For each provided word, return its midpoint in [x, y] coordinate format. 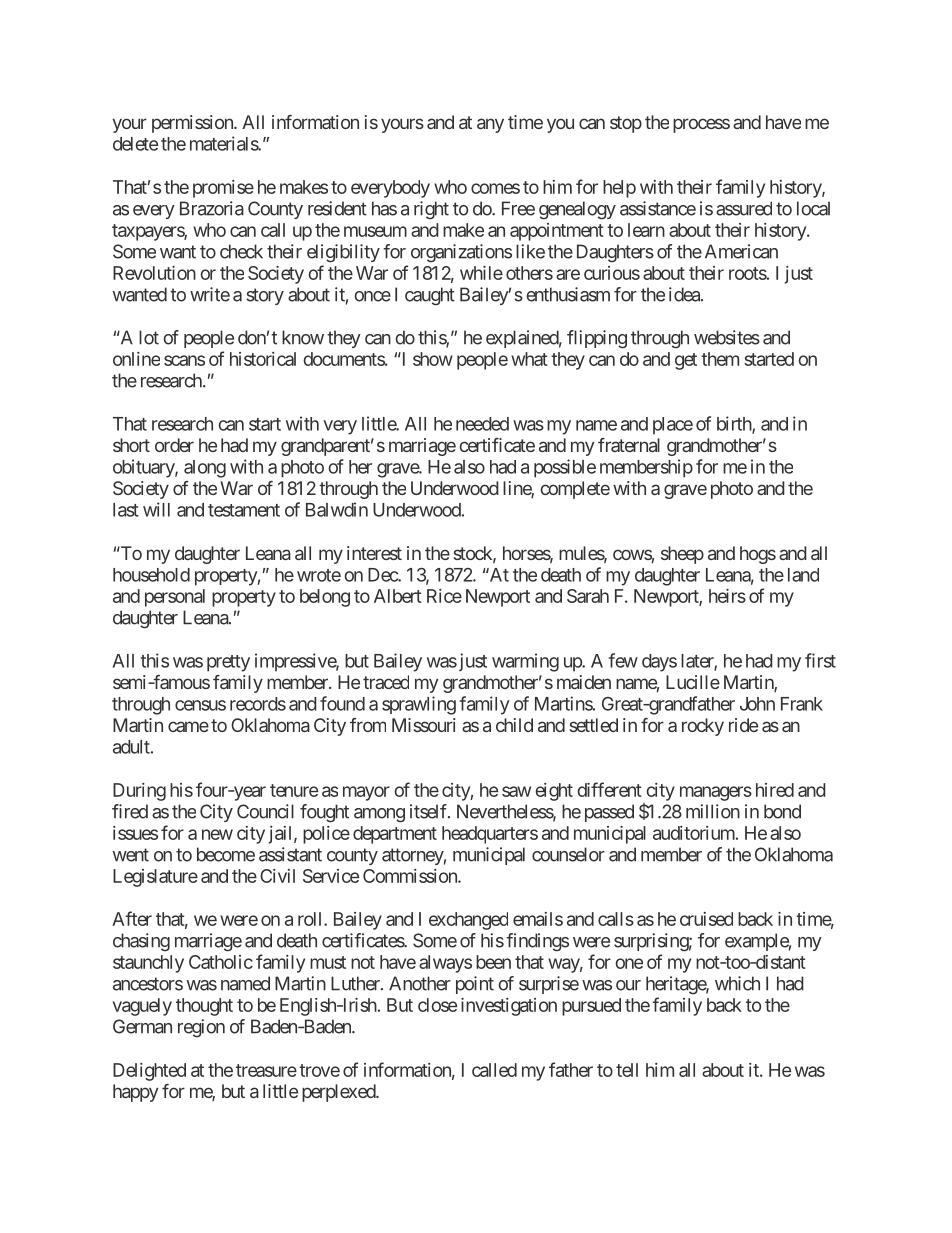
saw [516, 791]
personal [175, 598]
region [201, 1028]
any [490, 125]
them [720, 359]
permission [193, 124]
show [433, 359]
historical [263, 359]
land [803, 575]
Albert [398, 596]
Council [265, 811]
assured [744, 208]
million [713, 811]
